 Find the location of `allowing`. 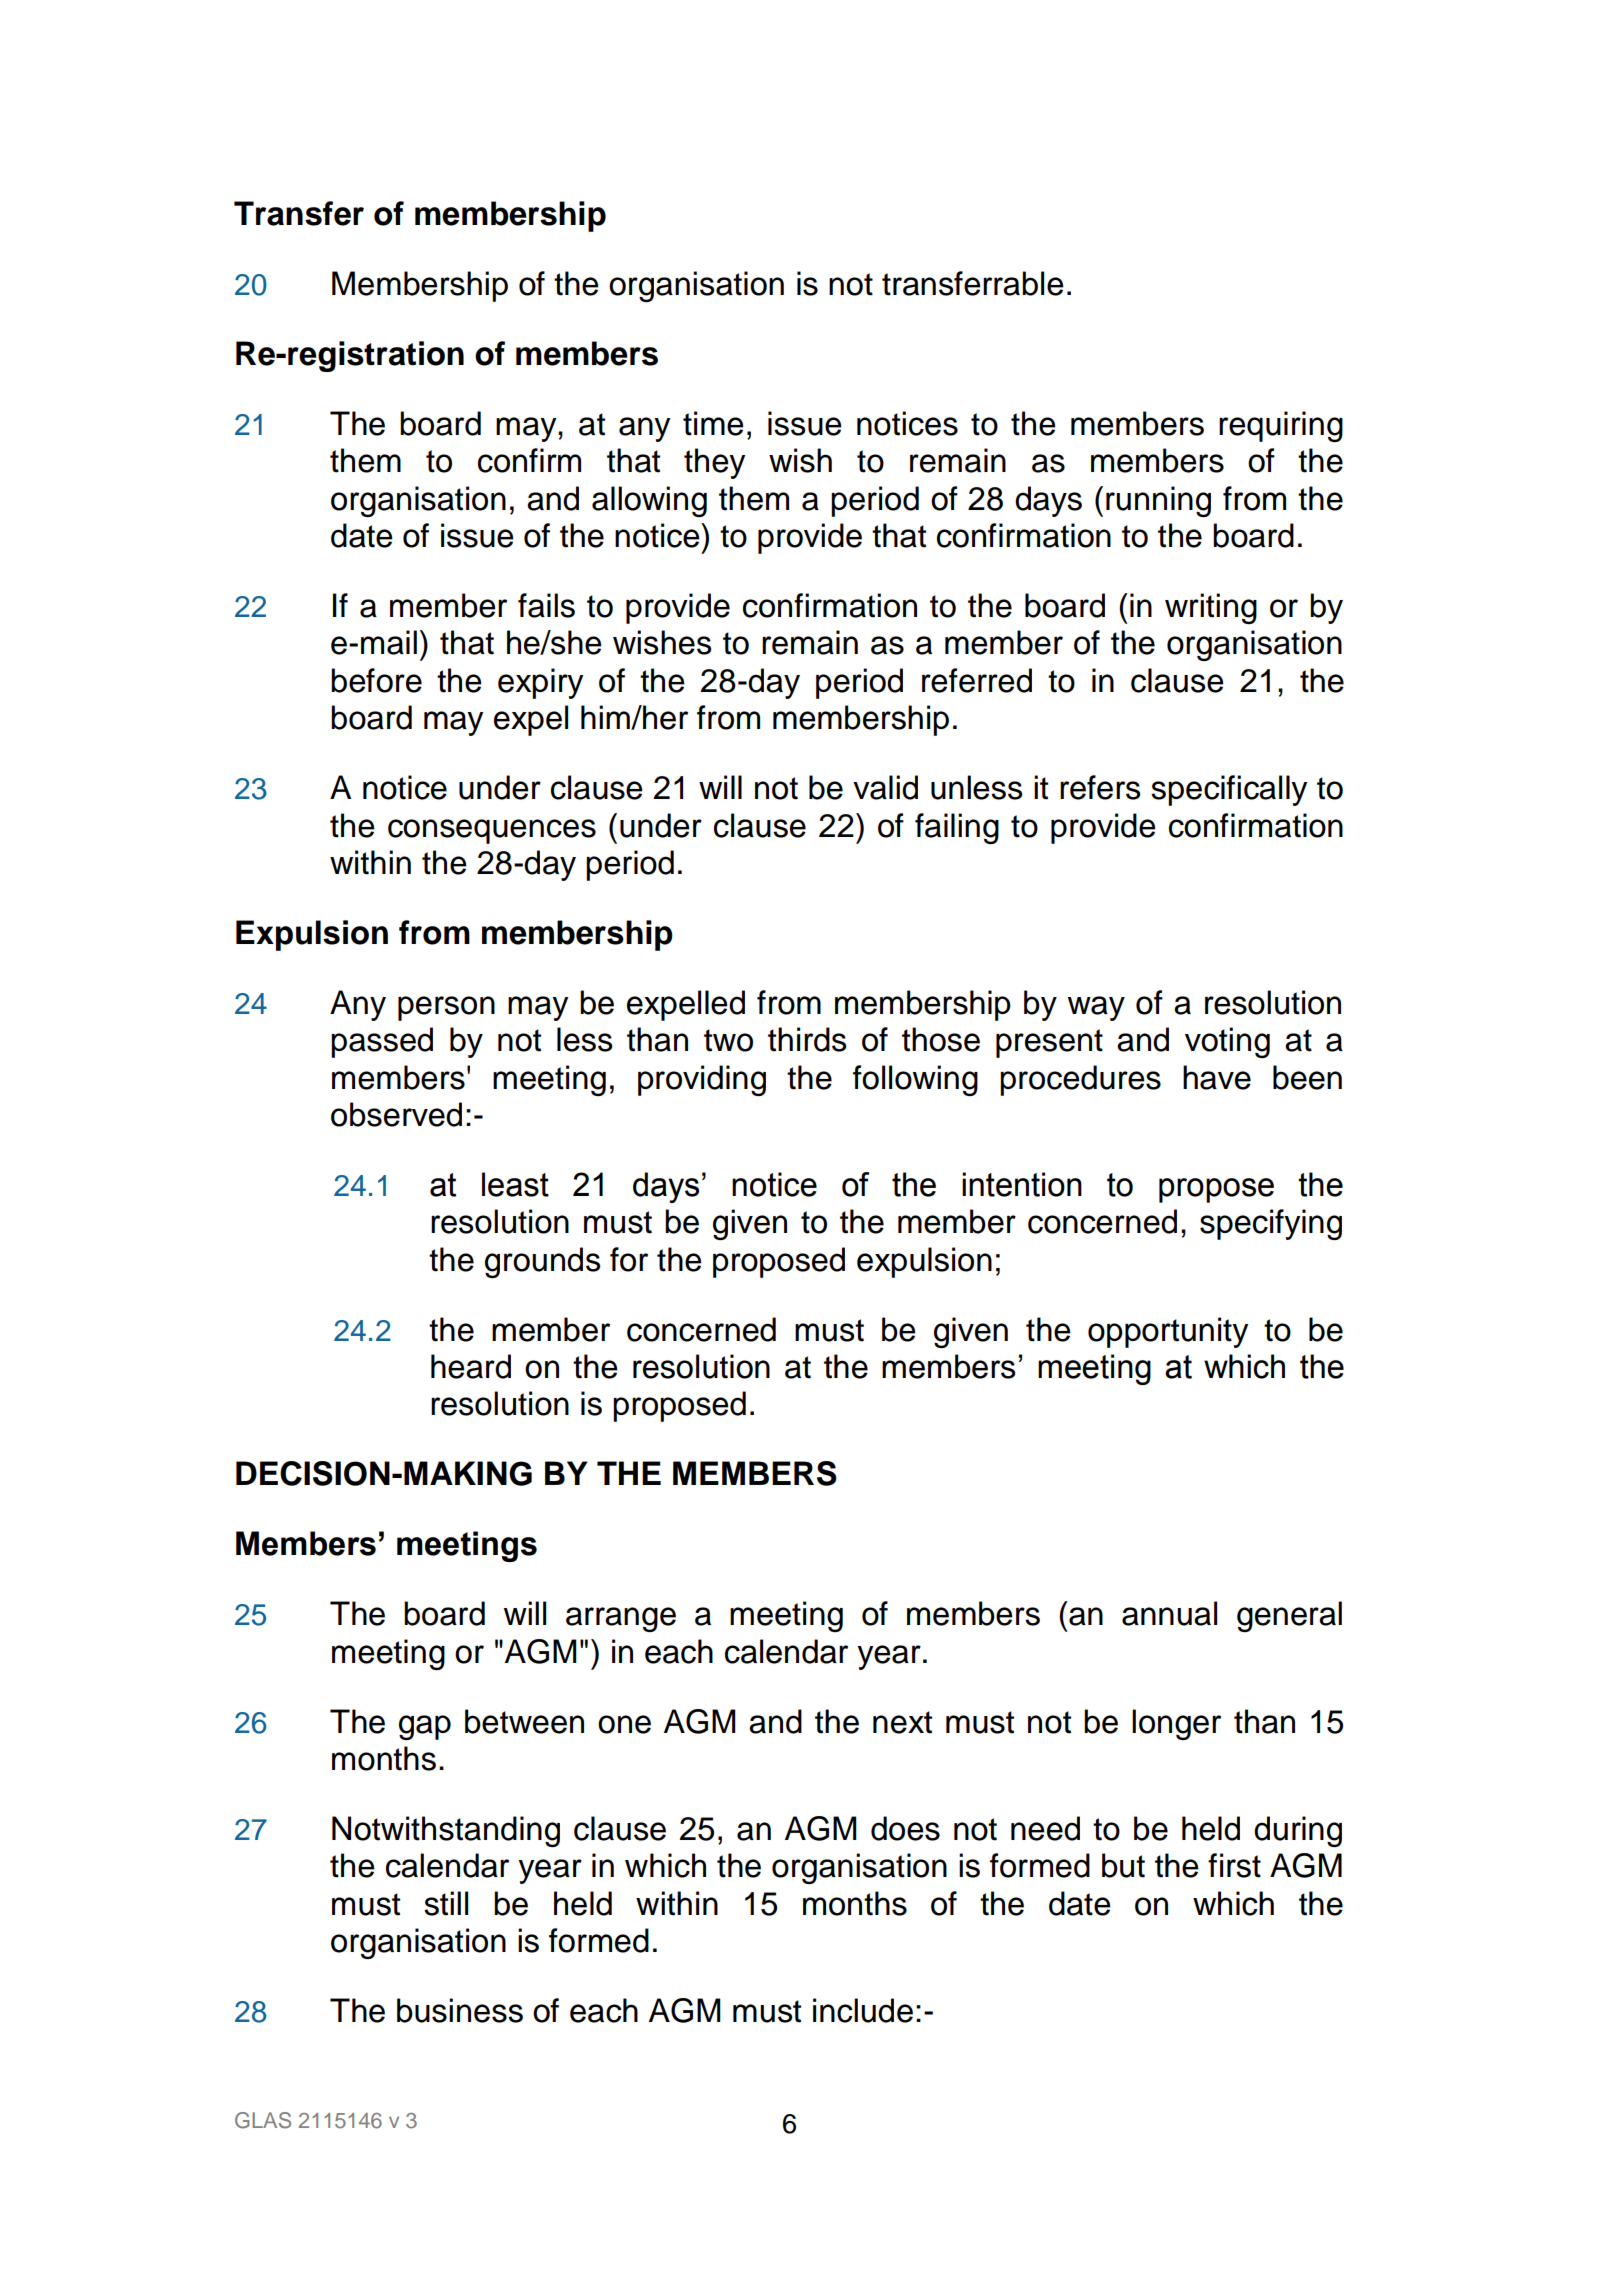

allowing is located at coordinates (649, 501).
